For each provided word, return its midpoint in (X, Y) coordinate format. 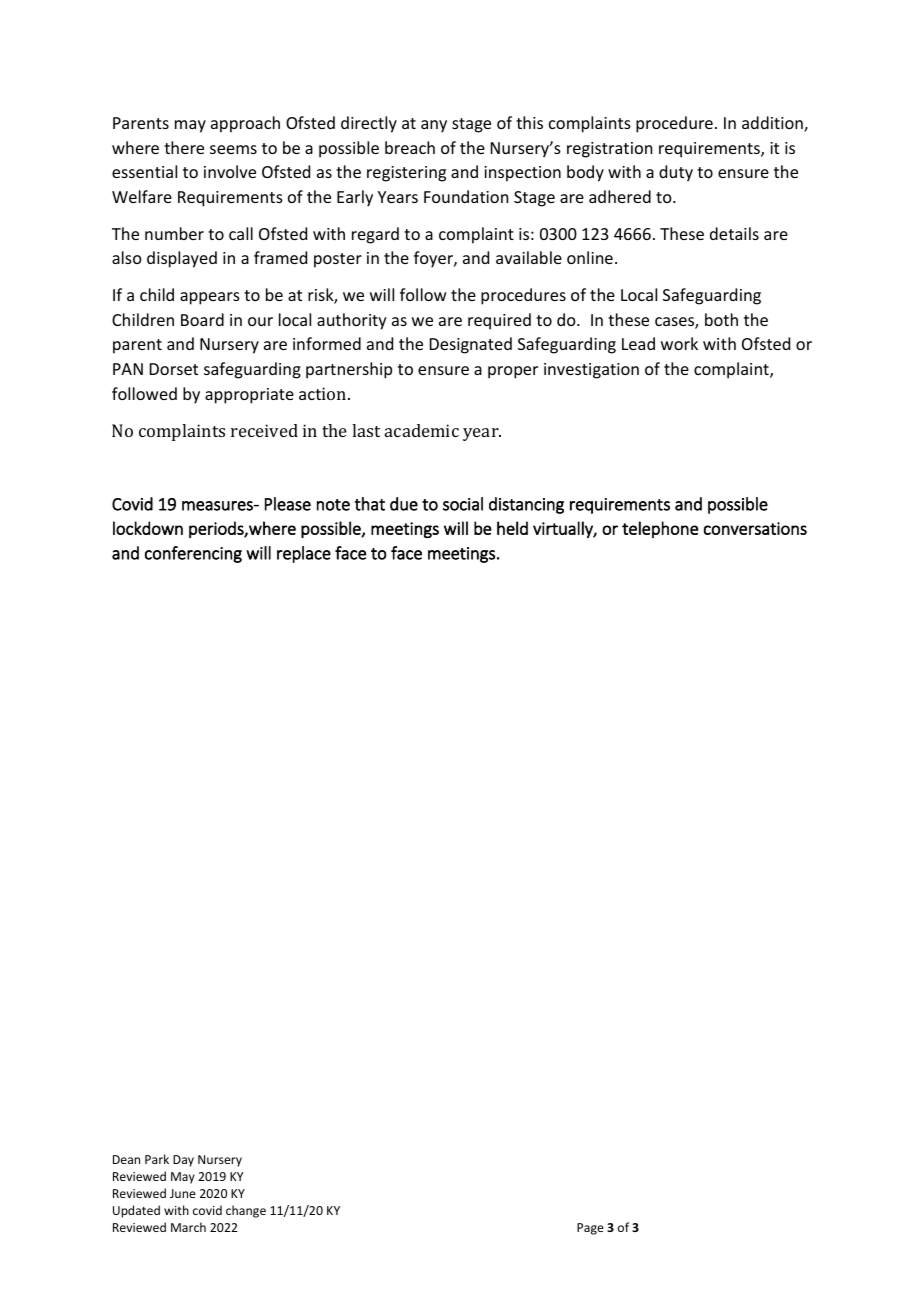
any (434, 126)
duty (676, 173)
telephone (660, 529)
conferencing (193, 554)
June (183, 1193)
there (184, 147)
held (512, 528)
